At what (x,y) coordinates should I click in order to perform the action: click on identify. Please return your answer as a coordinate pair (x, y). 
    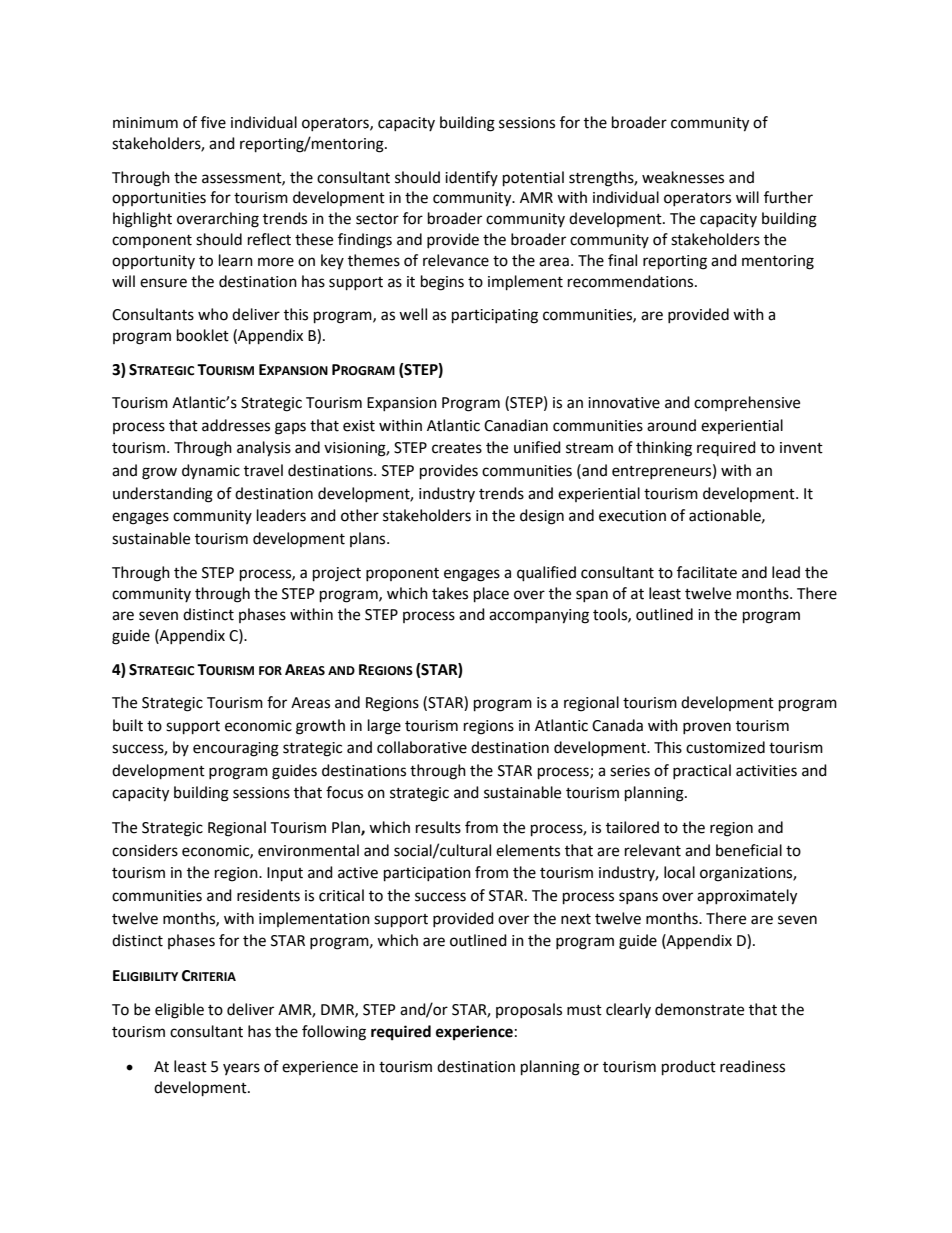
    Looking at the image, I should click on (471, 178).
